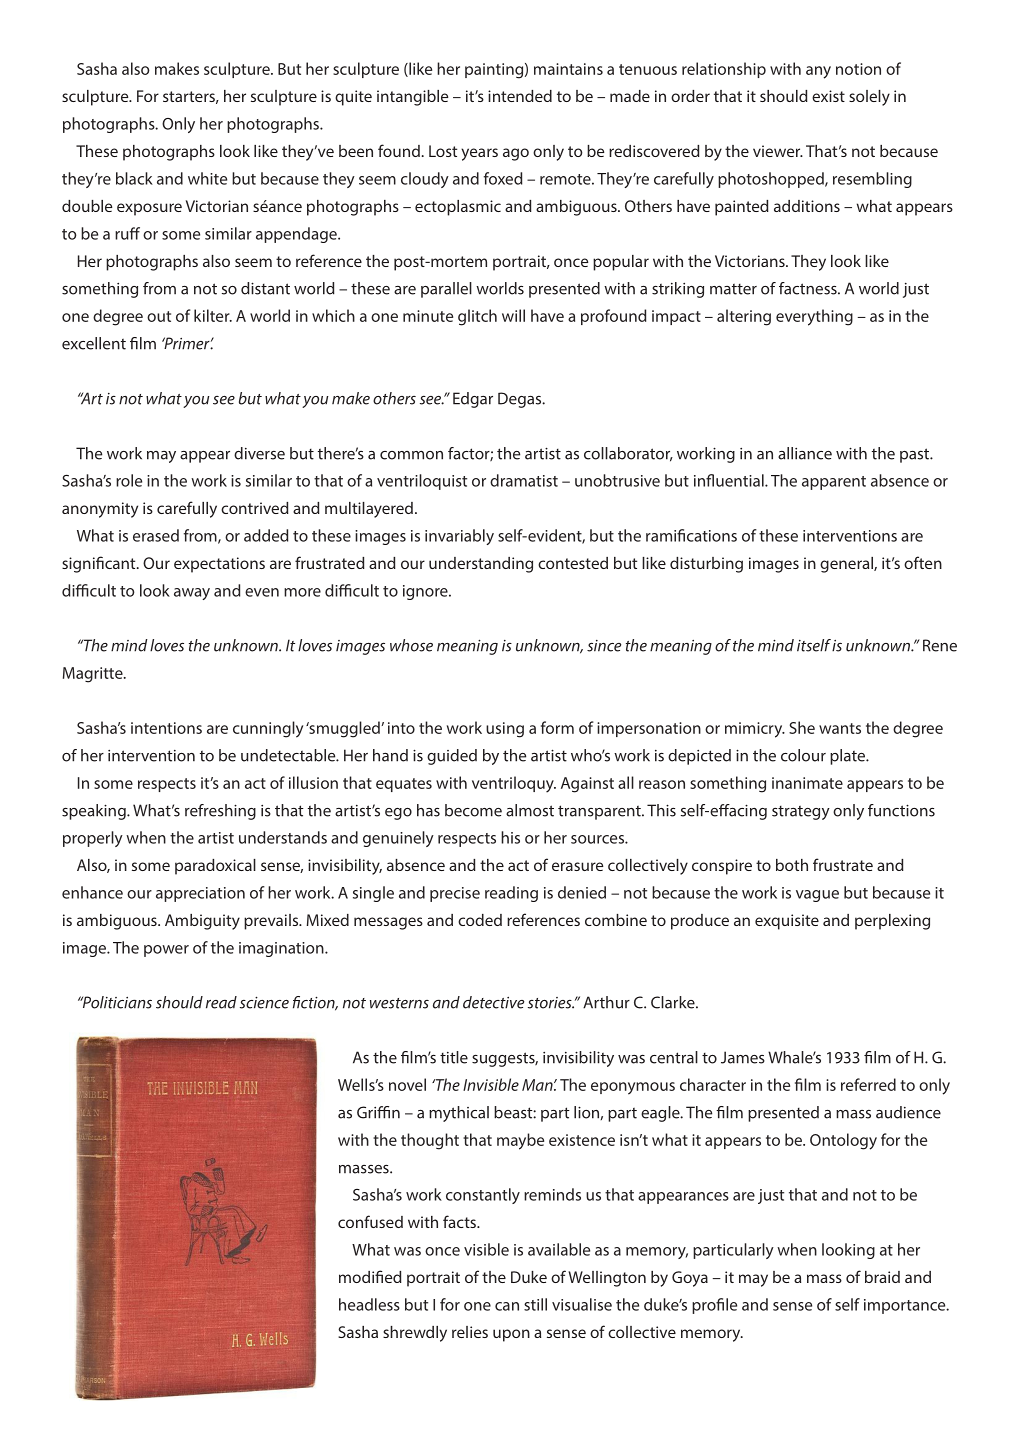 This screenshot has width=1022, height=1445. What do you see at coordinates (207, 178) in the screenshot?
I see `white` at bounding box center [207, 178].
